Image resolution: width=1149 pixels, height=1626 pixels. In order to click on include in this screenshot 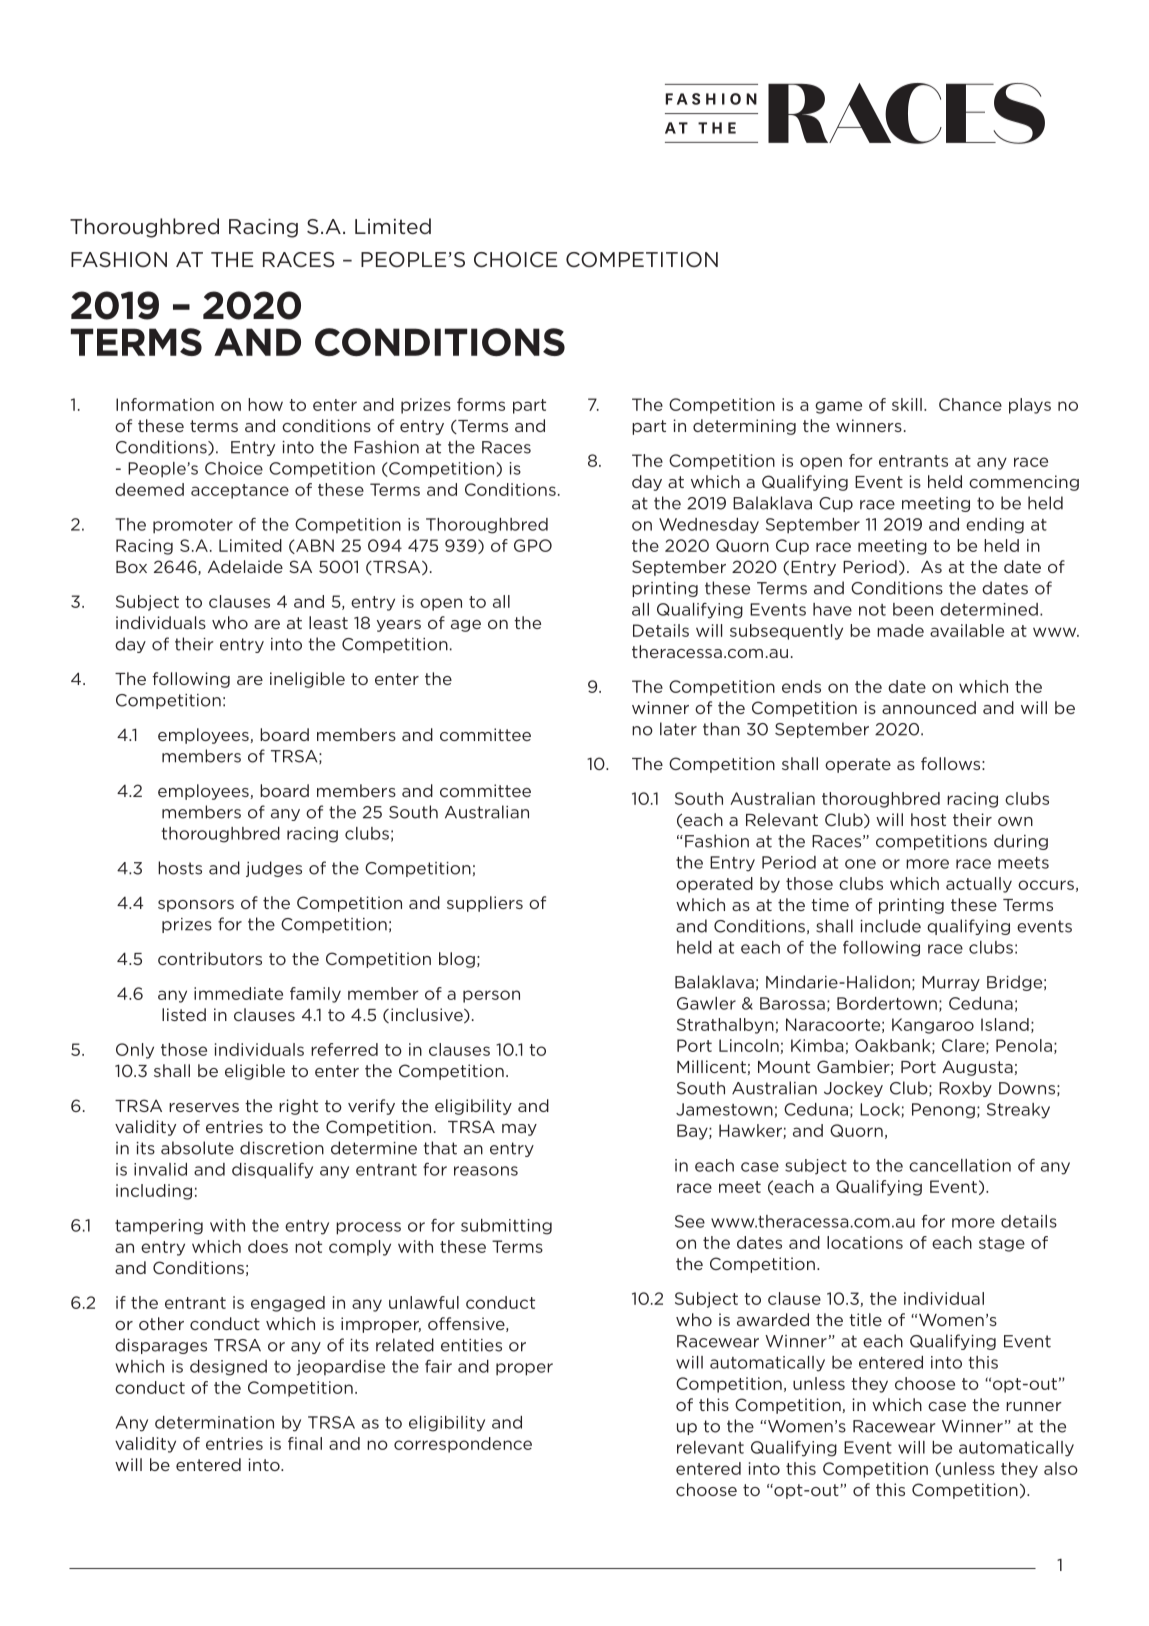, I will do `click(890, 926)`.
